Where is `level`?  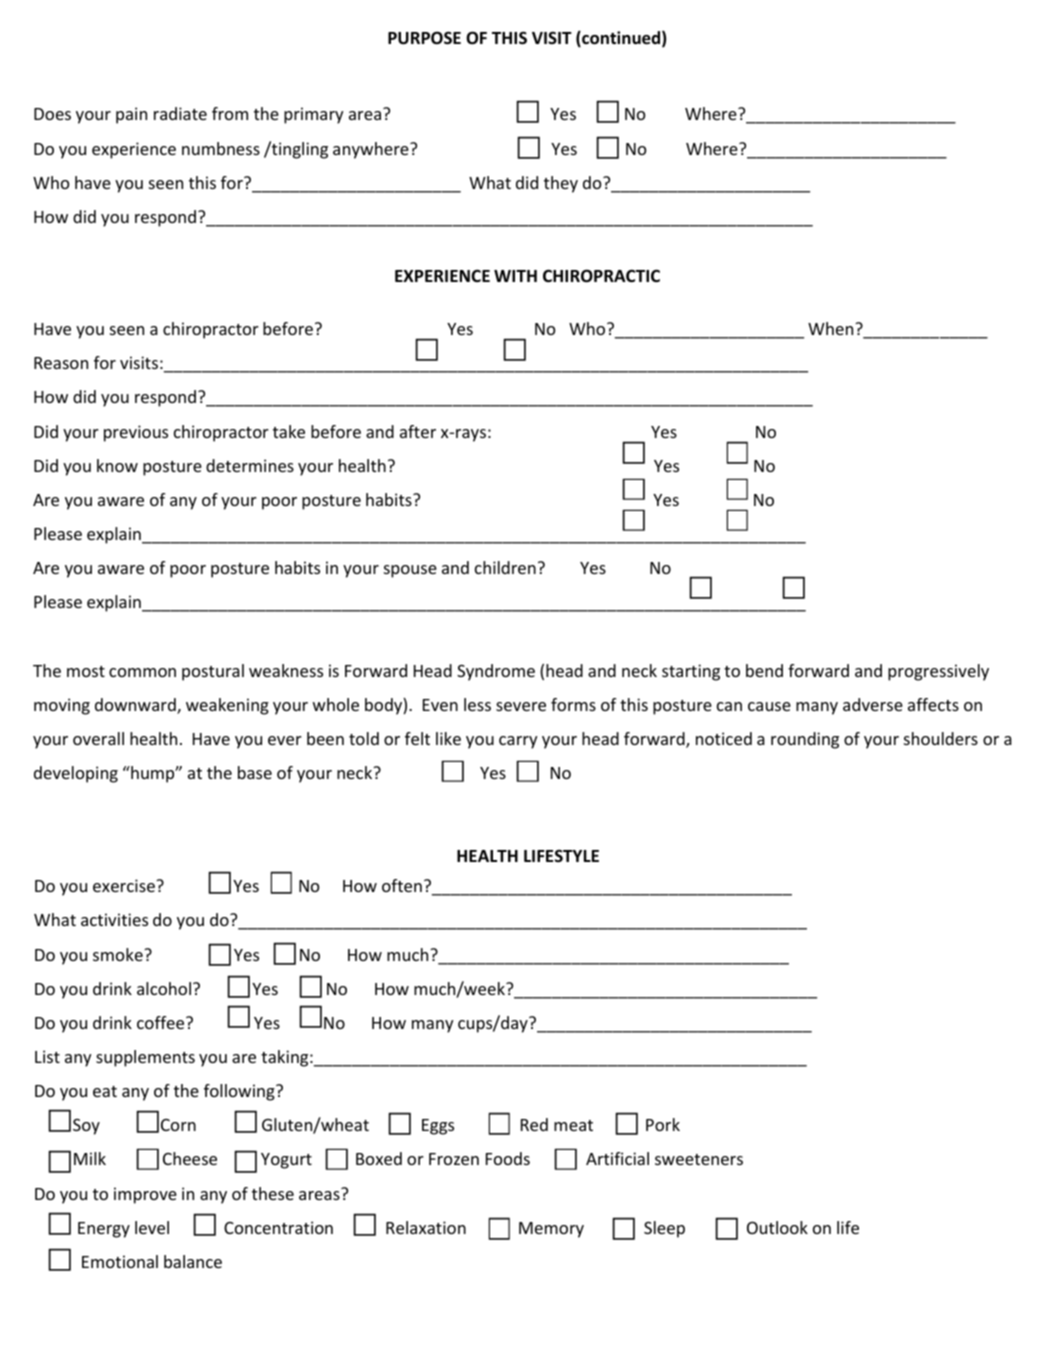 level is located at coordinates (152, 1227).
